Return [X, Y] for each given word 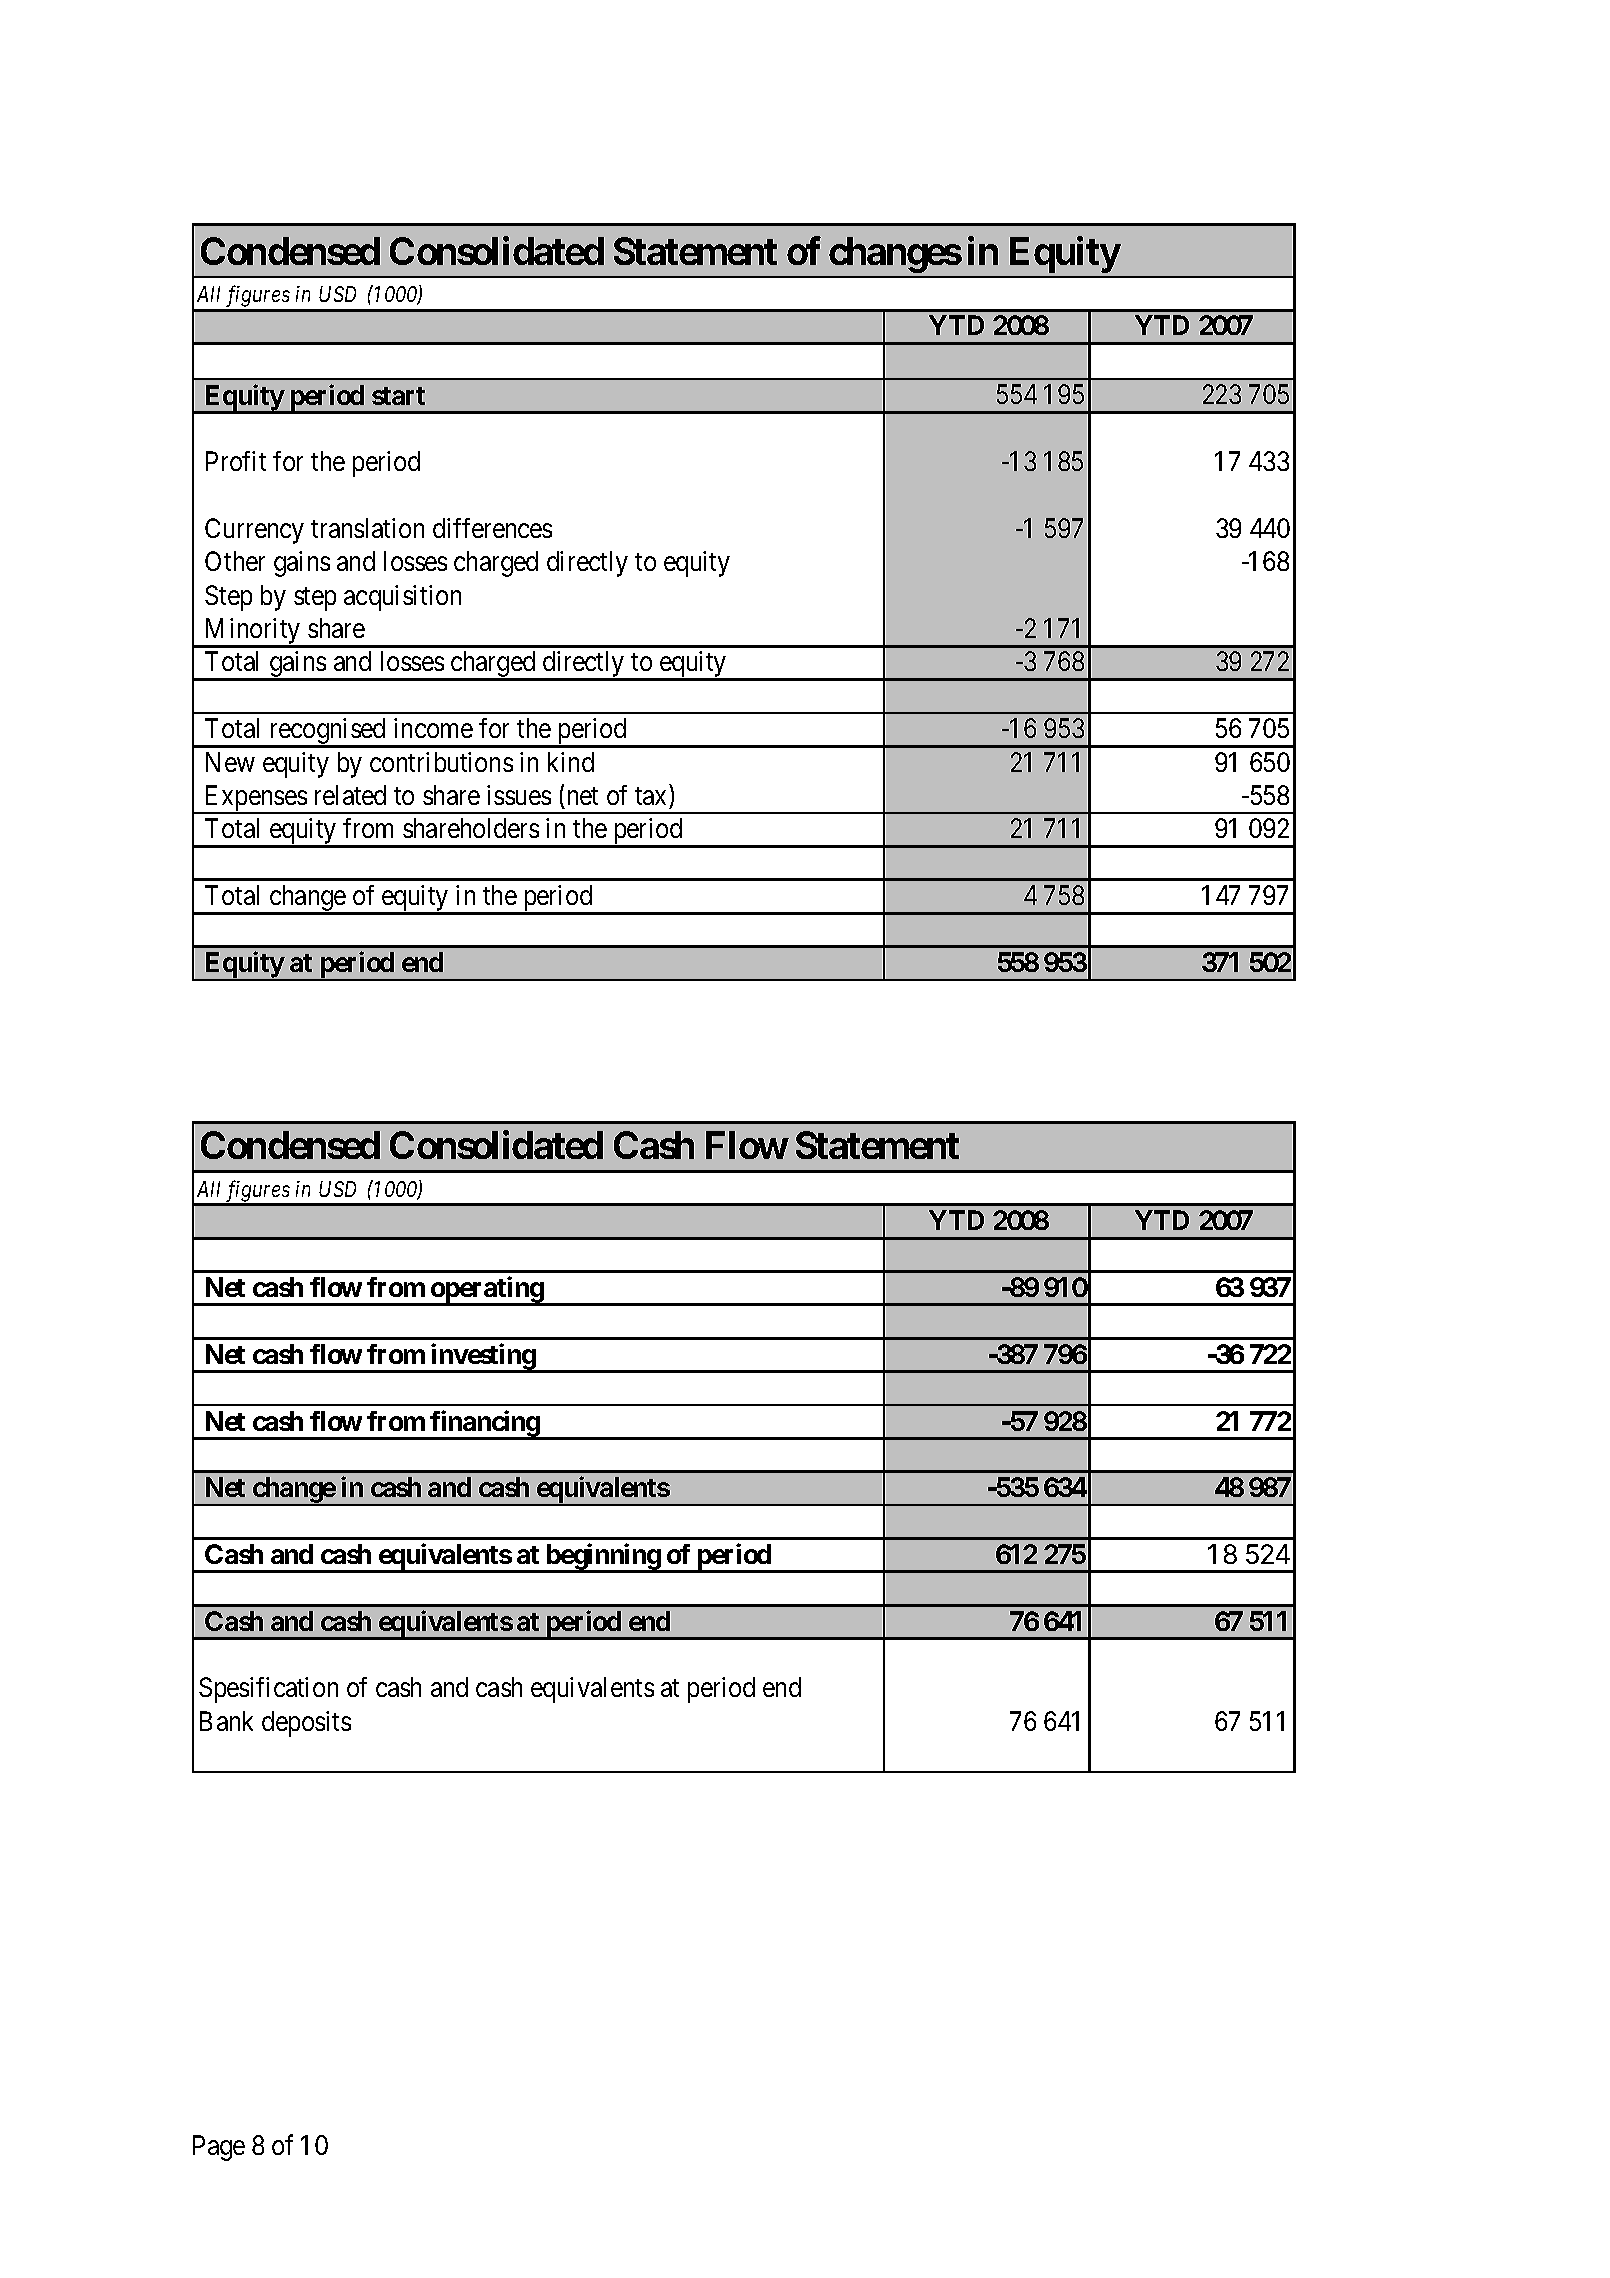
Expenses [255, 799]
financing [485, 1424]
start [398, 396]
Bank [226, 1721]
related [350, 795]
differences [492, 528]
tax [650, 796]
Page [219, 2148]
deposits [306, 1724]
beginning [603, 1558]
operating [487, 1290]
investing [483, 1357]
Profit [236, 461]
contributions [441, 762]
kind [571, 762]
